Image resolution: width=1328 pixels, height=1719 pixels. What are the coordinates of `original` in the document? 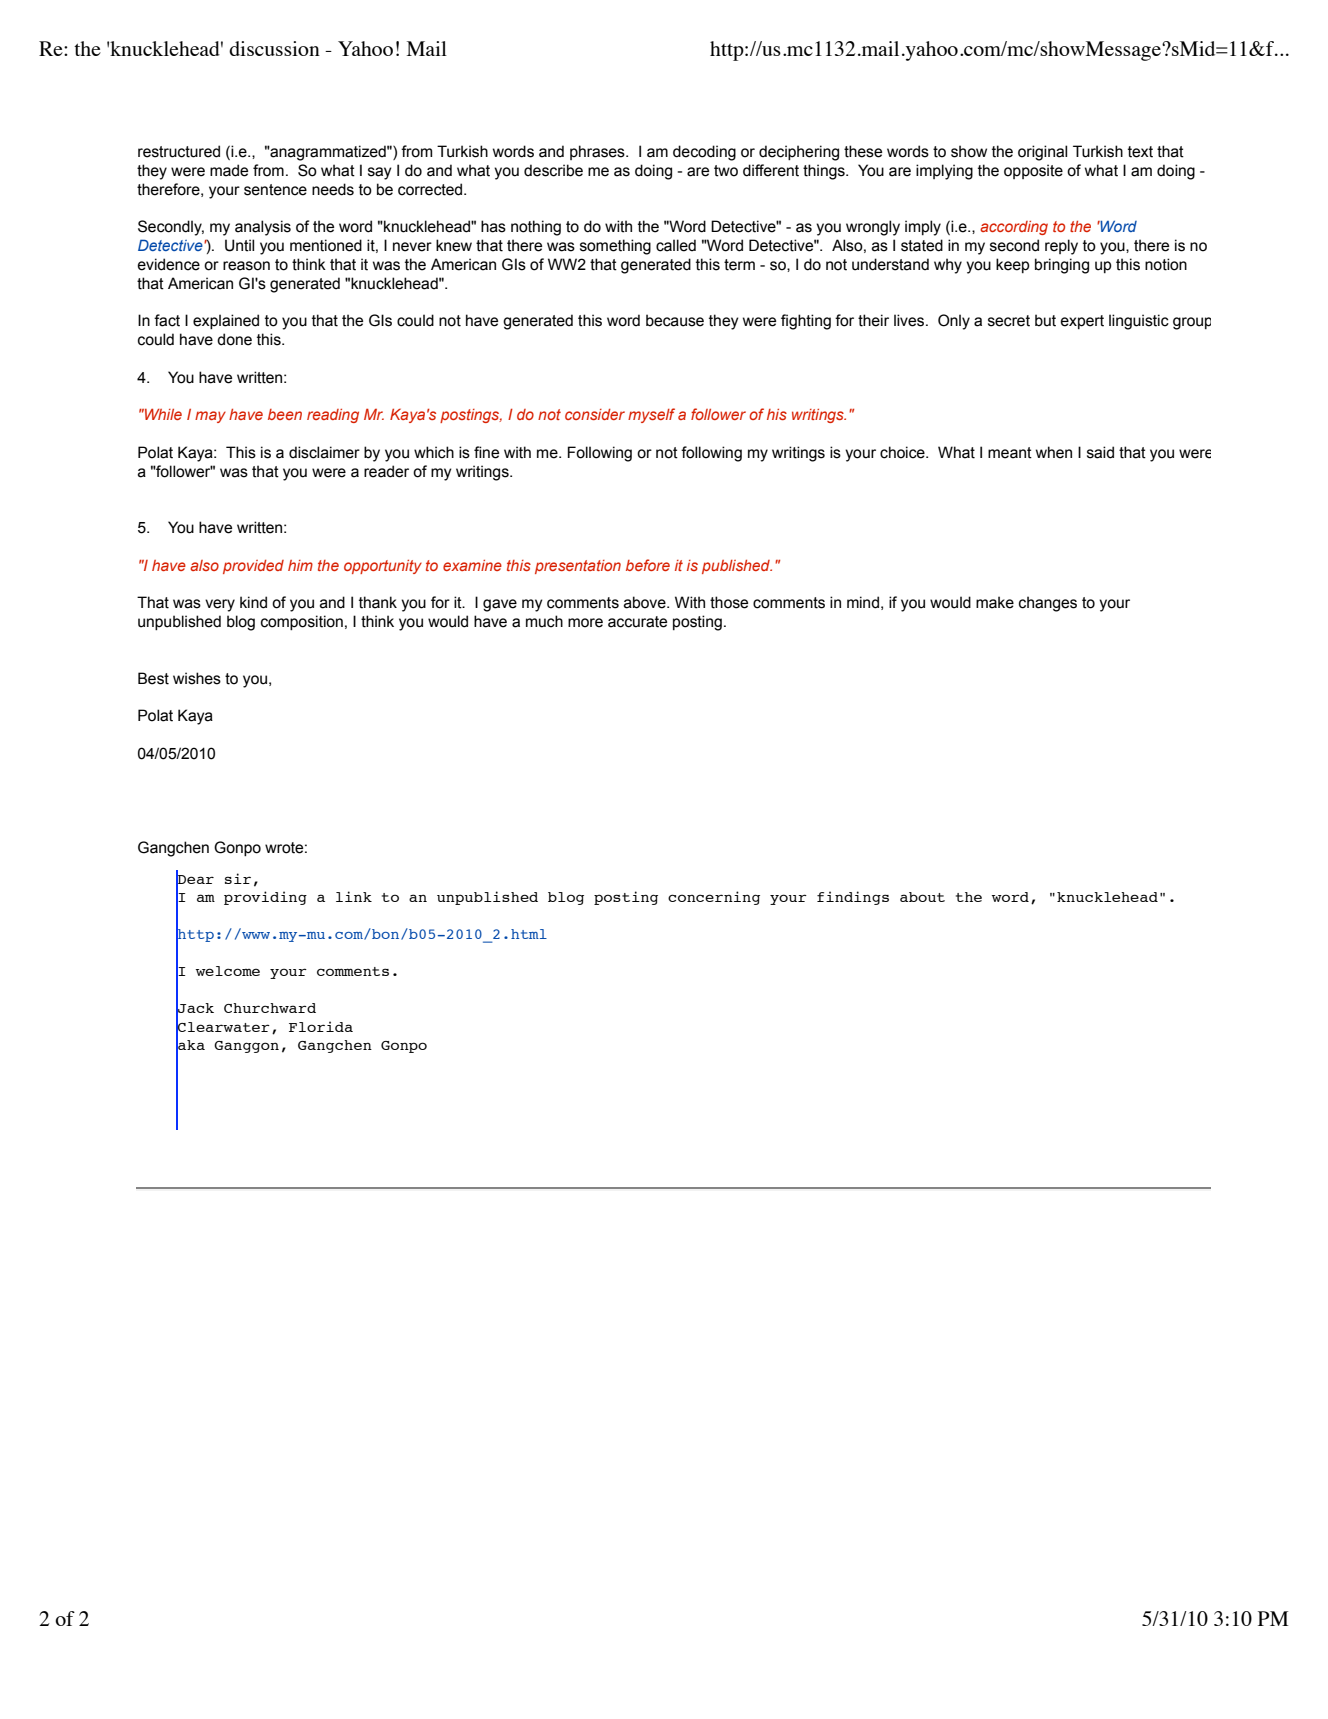 It's located at (1042, 153).
